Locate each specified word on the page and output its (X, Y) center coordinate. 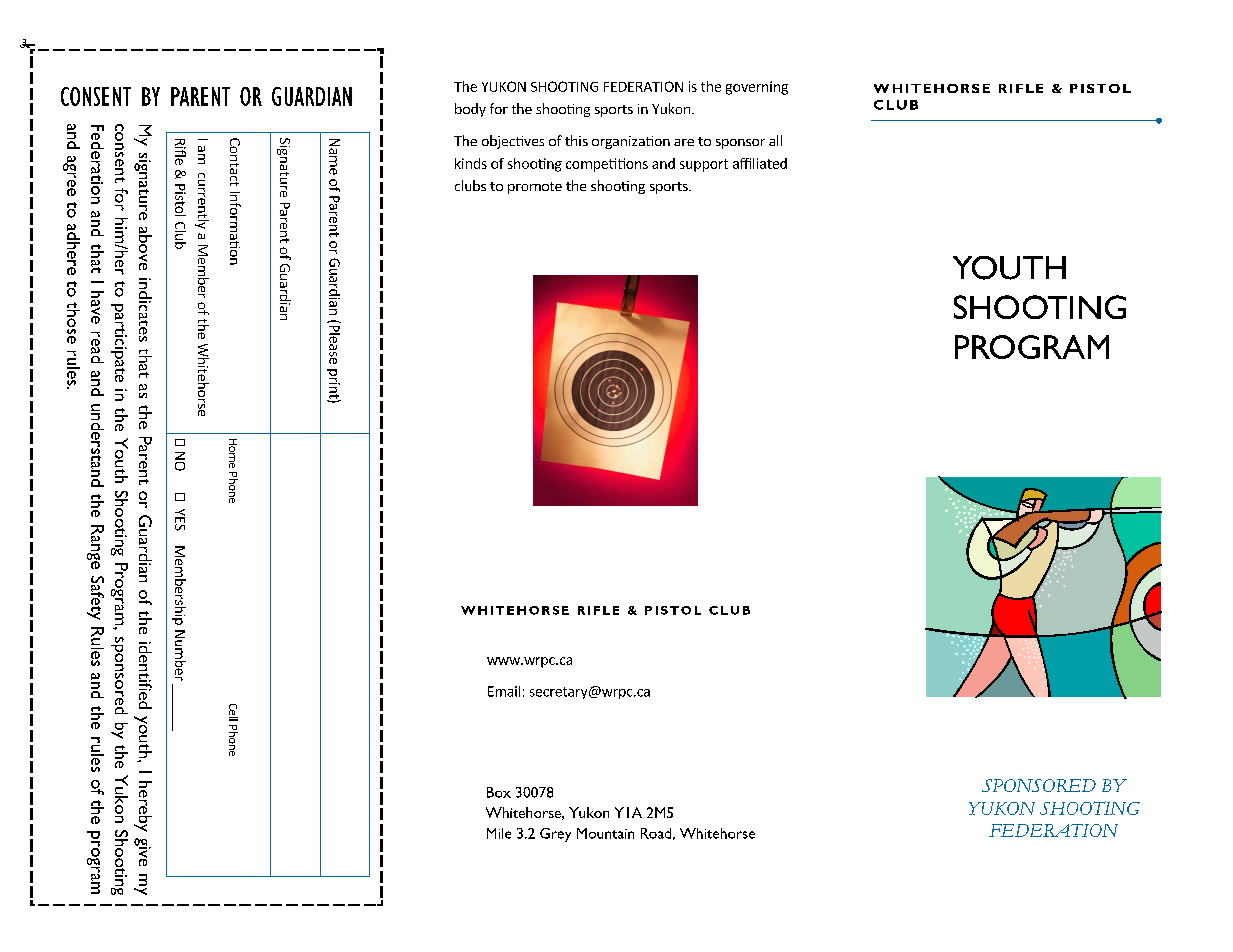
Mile (499, 833)
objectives (513, 142)
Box (499, 792)
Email (504, 691)
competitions (607, 165)
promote (535, 188)
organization (631, 142)
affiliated (760, 163)
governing (757, 88)
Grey (555, 835)
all (775, 140)
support (704, 165)
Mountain (605, 833)
